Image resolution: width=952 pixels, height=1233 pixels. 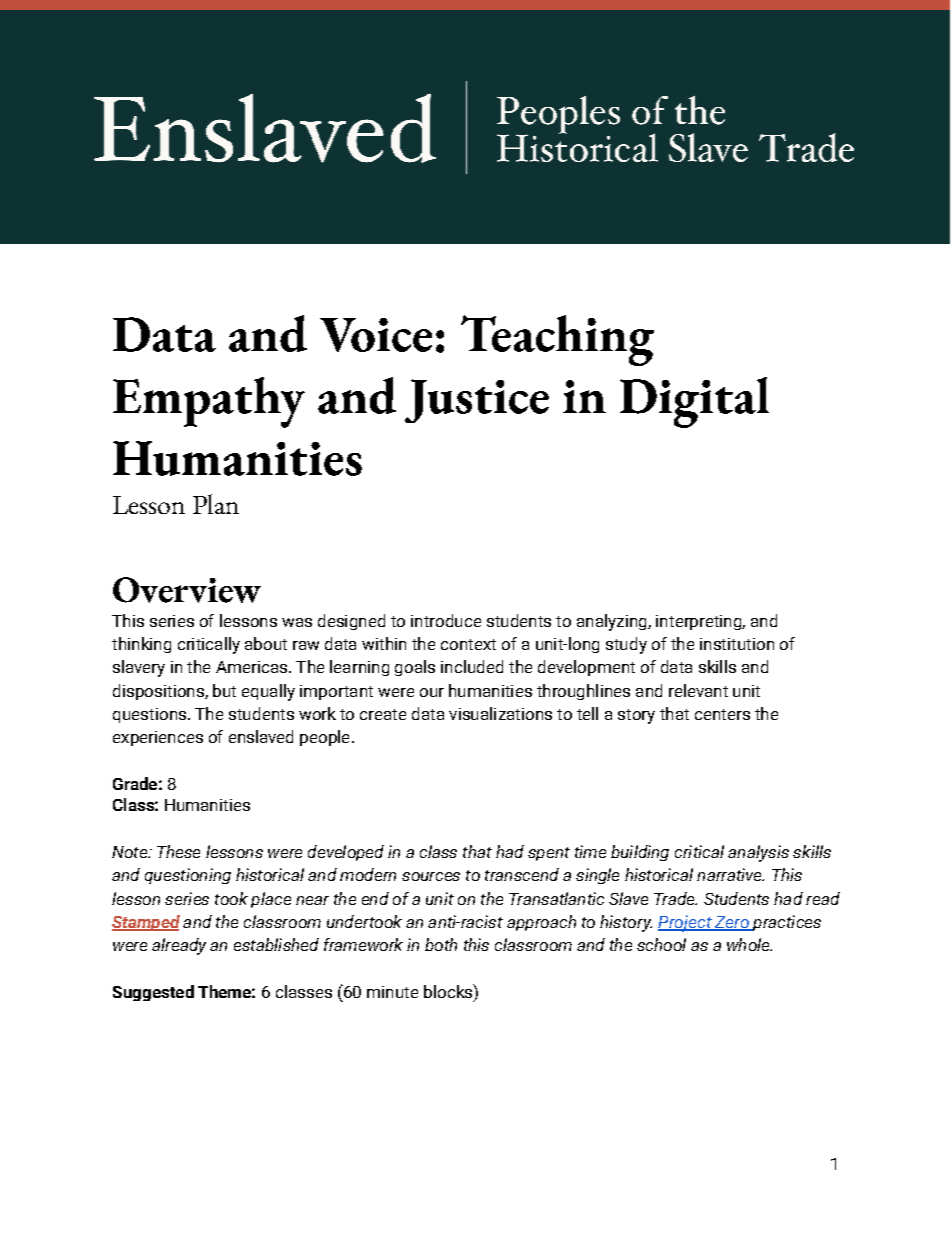 What do you see at coordinates (153, 993) in the screenshot?
I see `Suggested` at bounding box center [153, 993].
